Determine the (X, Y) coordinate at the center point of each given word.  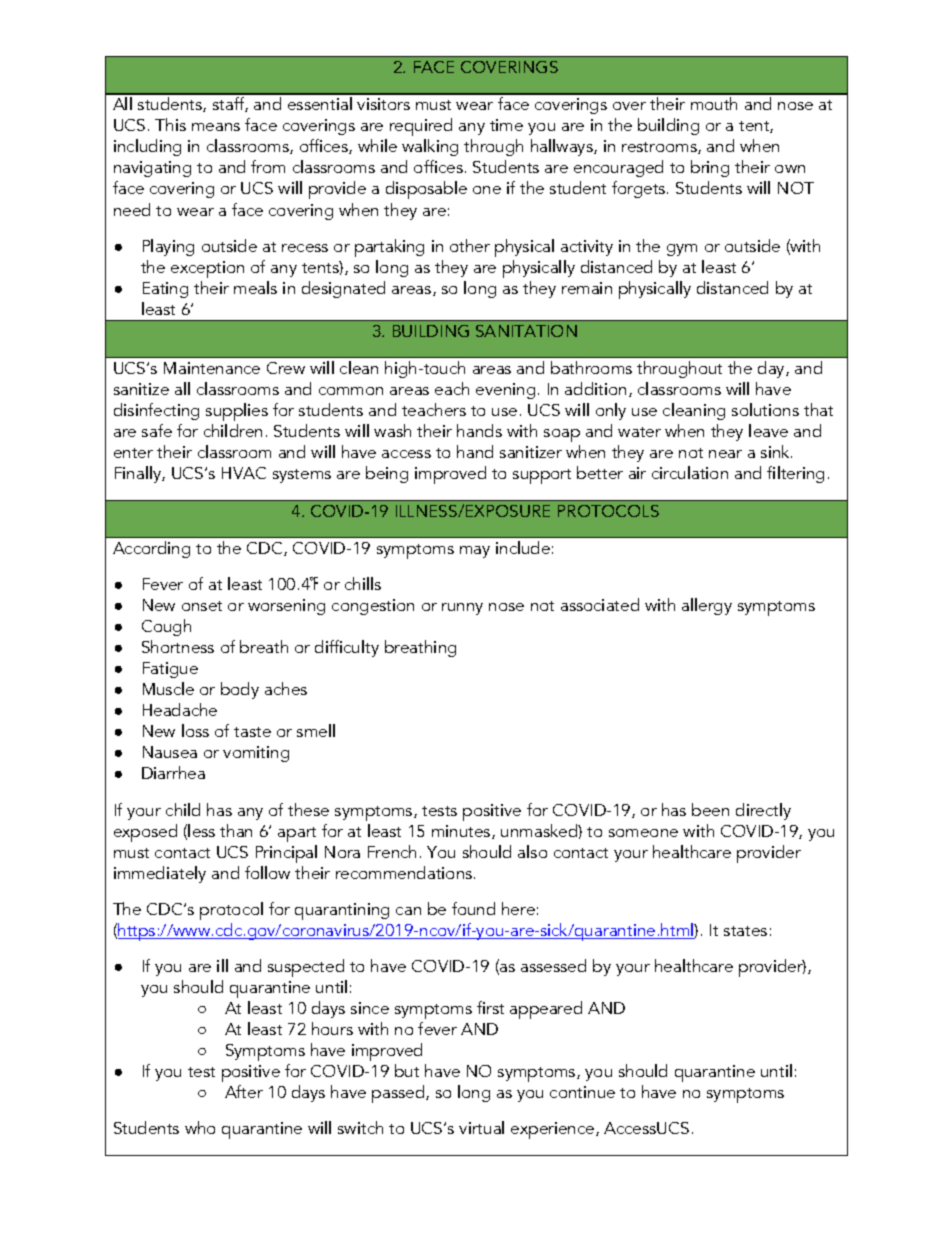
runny (462, 609)
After (244, 1091)
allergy (707, 606)
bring (710, 168)
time (506, 125)
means (216, 127)
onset (202, 606)
